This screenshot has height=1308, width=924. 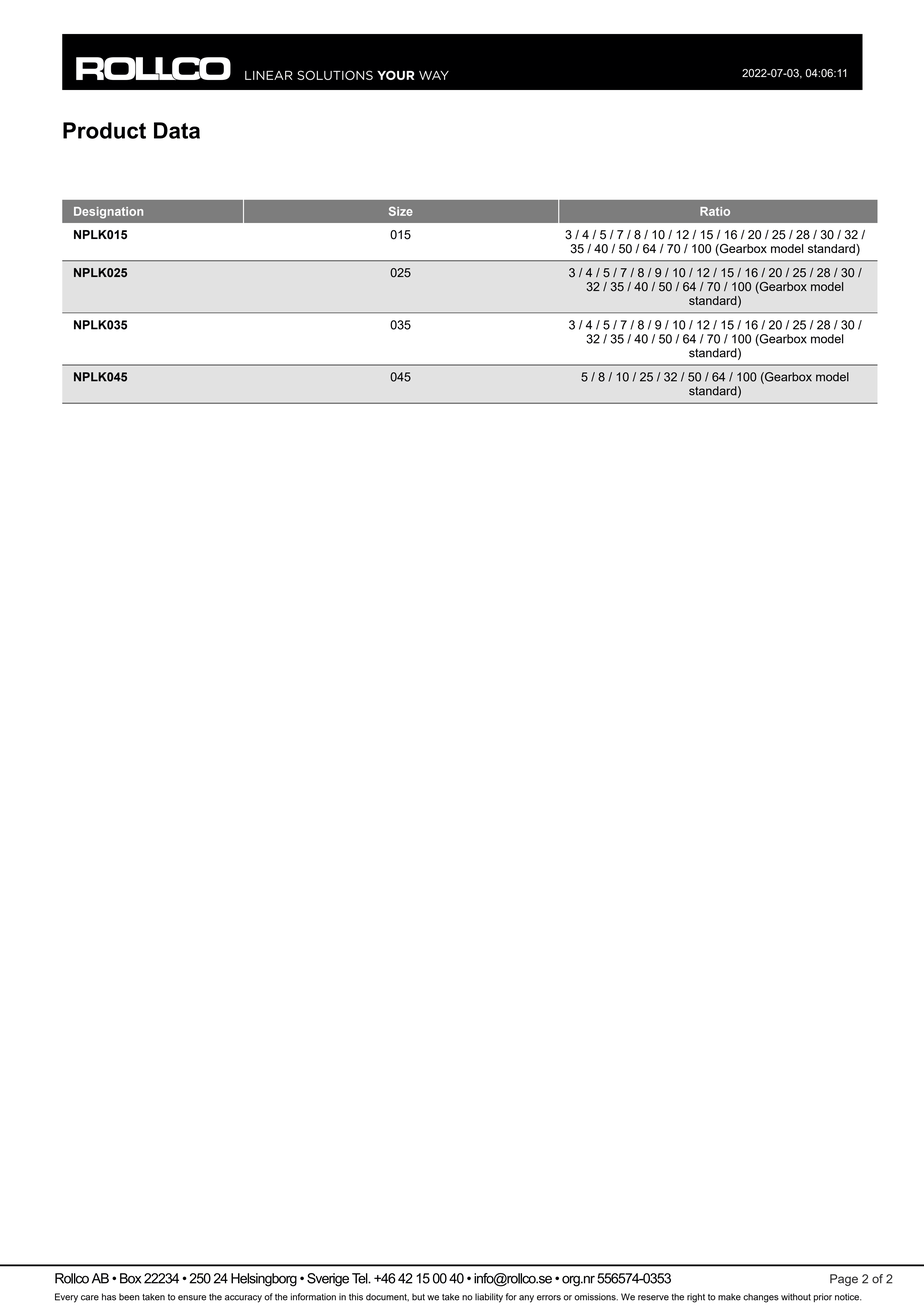 What do you see at coordinates (192, 1298) in the screenshot?
I see `ensure` at bounding box center [192, 1298].
